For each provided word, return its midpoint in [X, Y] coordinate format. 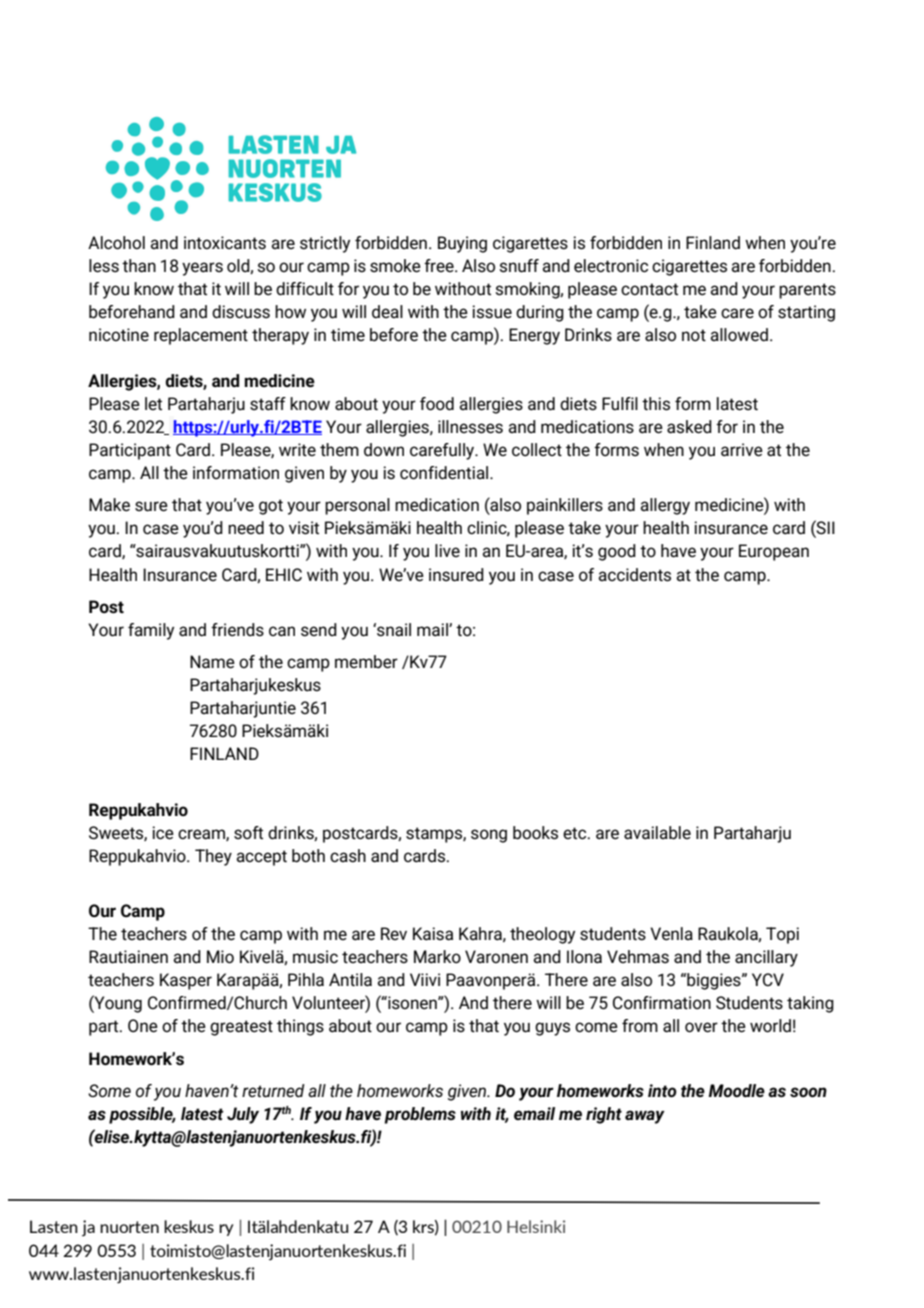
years [202, 269]
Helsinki [536, 1226]
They [213, 857]
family [151, 631]
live [447, 550]
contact [649, 289]
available [657, 832]
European [774, 552]
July [243, 1115]
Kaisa [433, 934]
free [440, 265]
